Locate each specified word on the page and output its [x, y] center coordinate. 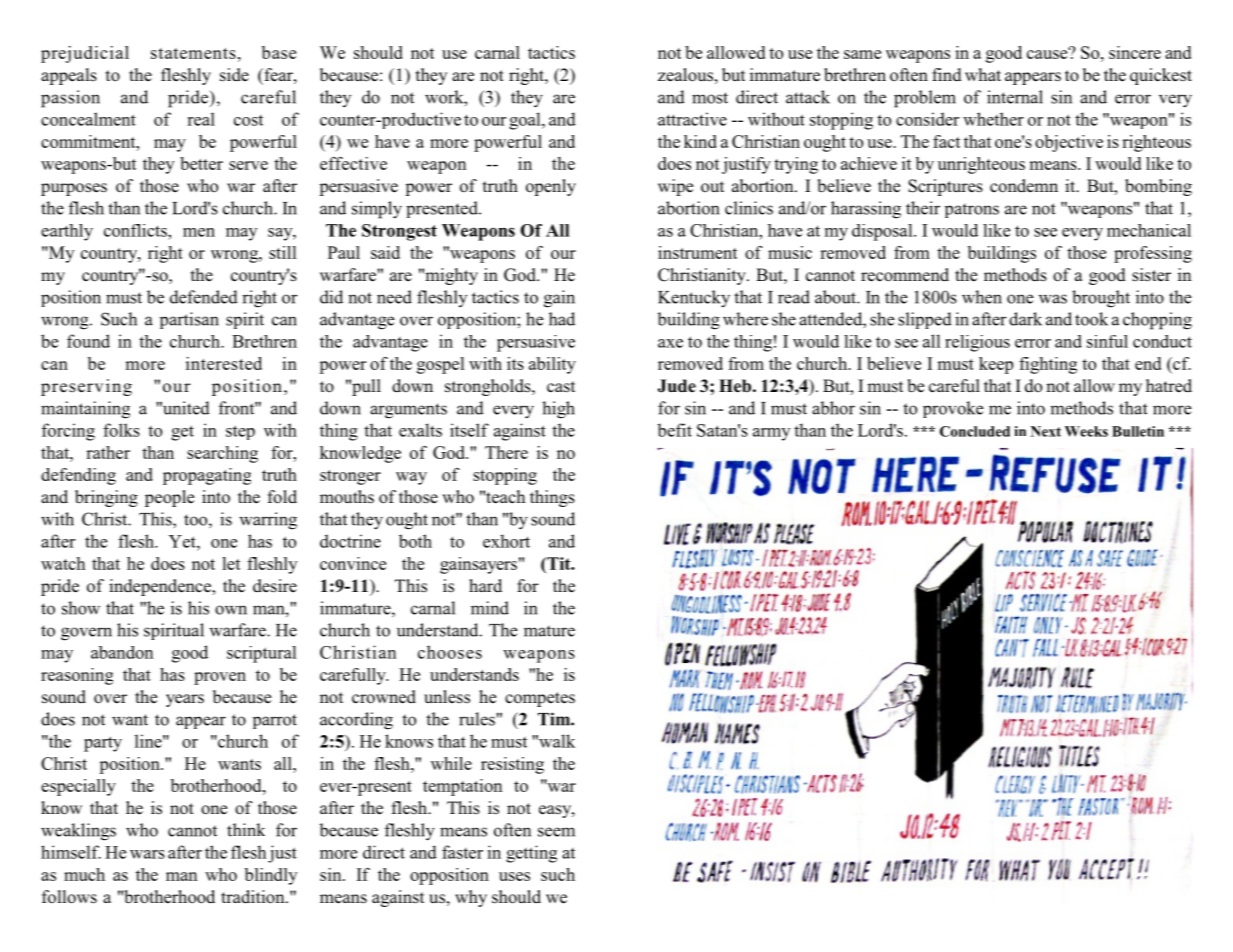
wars [147, 854]
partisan [189, 320]
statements [193, 53]
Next [1046, 431]
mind [490, 608]
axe [670, 343]
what [983, 74]
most [710, 98]
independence [161, 587]
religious [977, 343]
